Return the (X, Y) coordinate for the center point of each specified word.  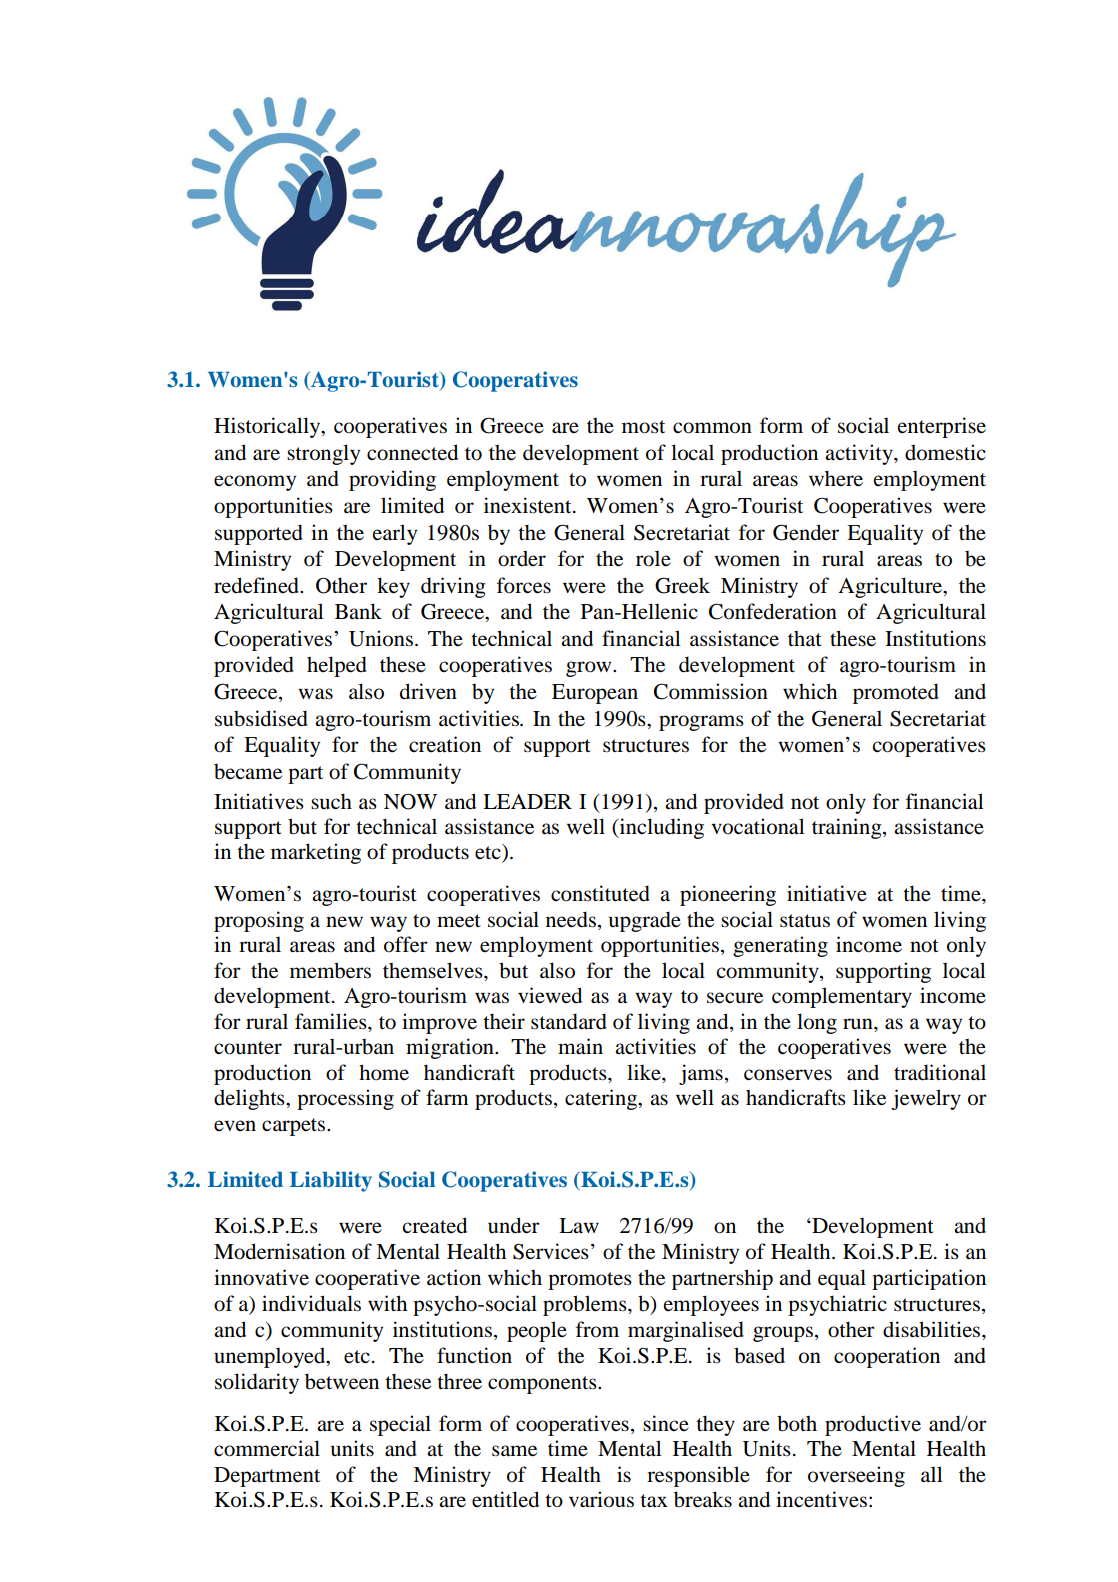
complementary (842, 997)
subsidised (261, 718)
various (601, 1499)
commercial (267, 1448)
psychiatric (837, 1305)
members (330, 970)
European (595, 694)
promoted (896, 693)
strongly (323, 454)
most (643, 427)
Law (579, 1225)
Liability (331, 1181)
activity (860, 454)
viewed (550, 995)
